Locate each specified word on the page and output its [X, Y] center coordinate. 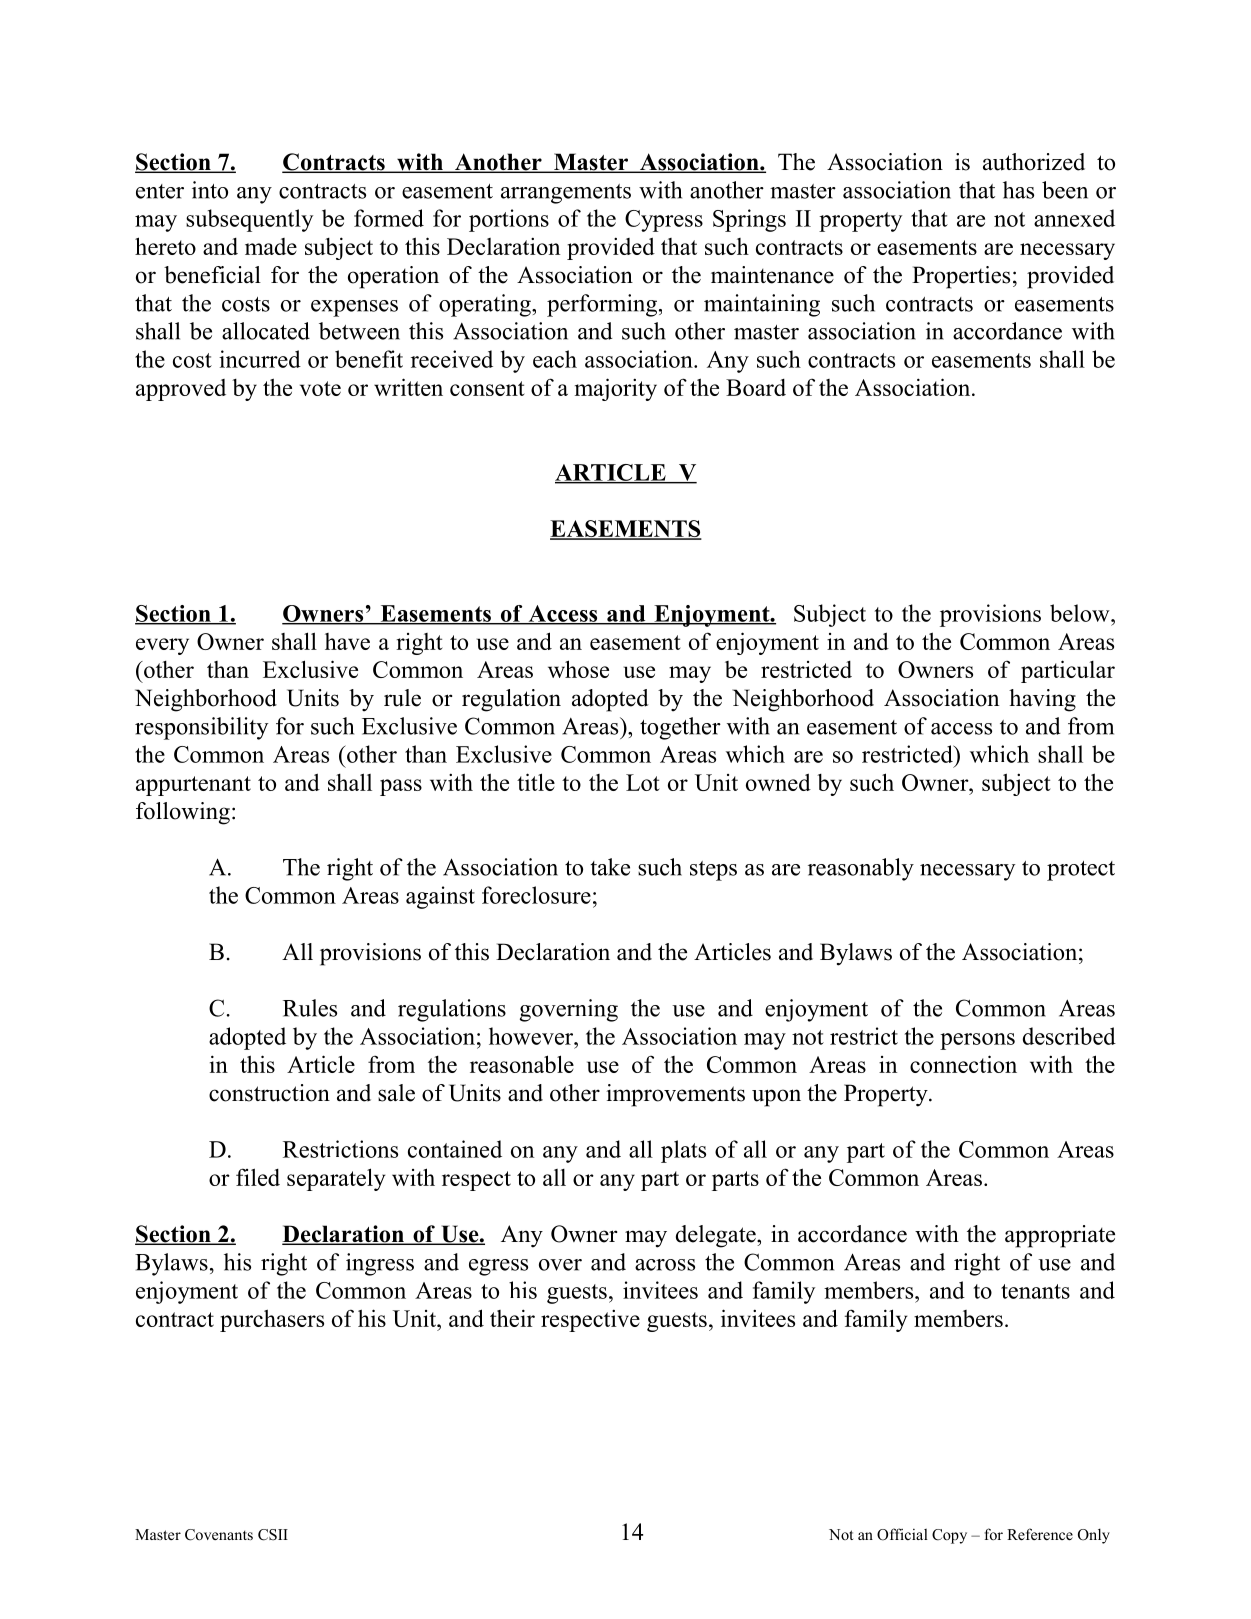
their [512, 1318]
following [183, 813]
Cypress [664, 221]
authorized [1034, 162]
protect [1081, 871]
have [347, 641]
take [610, 867]
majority [616, 389]
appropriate [1060, 1236]
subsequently [249, 220]
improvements [675, 1095]
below [1081, 613]
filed [258, 1177]
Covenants [219, 1535]
